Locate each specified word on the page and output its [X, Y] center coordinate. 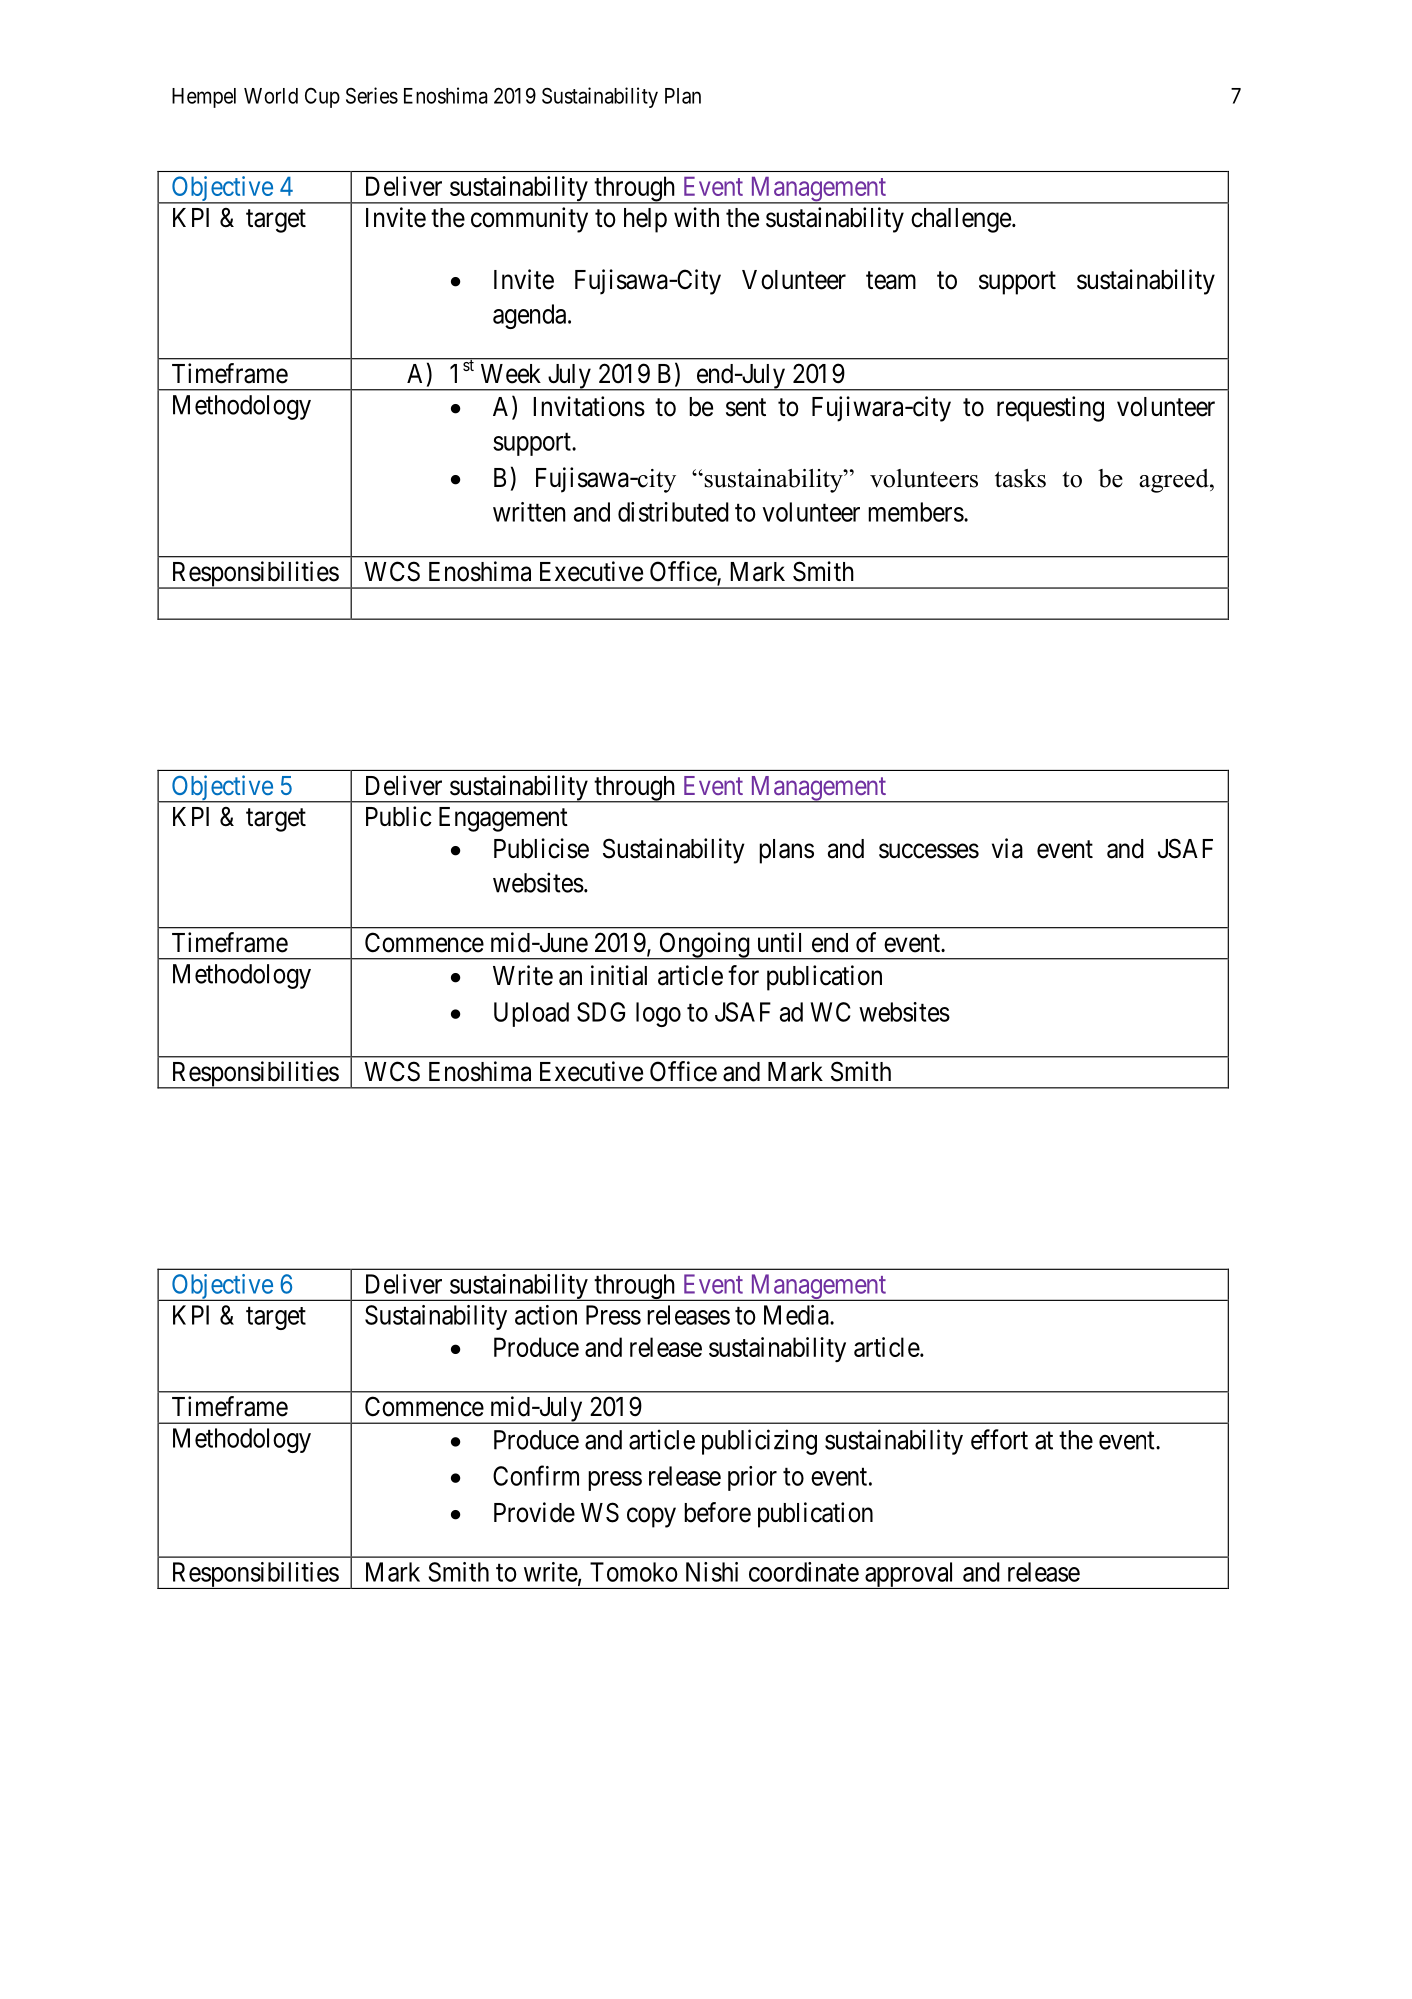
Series [372, 95]
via [1007, 848]
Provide [534, 1512]
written [529, 512]
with [696, 217]
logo [658, 1014]
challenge [961, 220]
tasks [1020, 478]
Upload [531, 1014]
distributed [673, 512]
